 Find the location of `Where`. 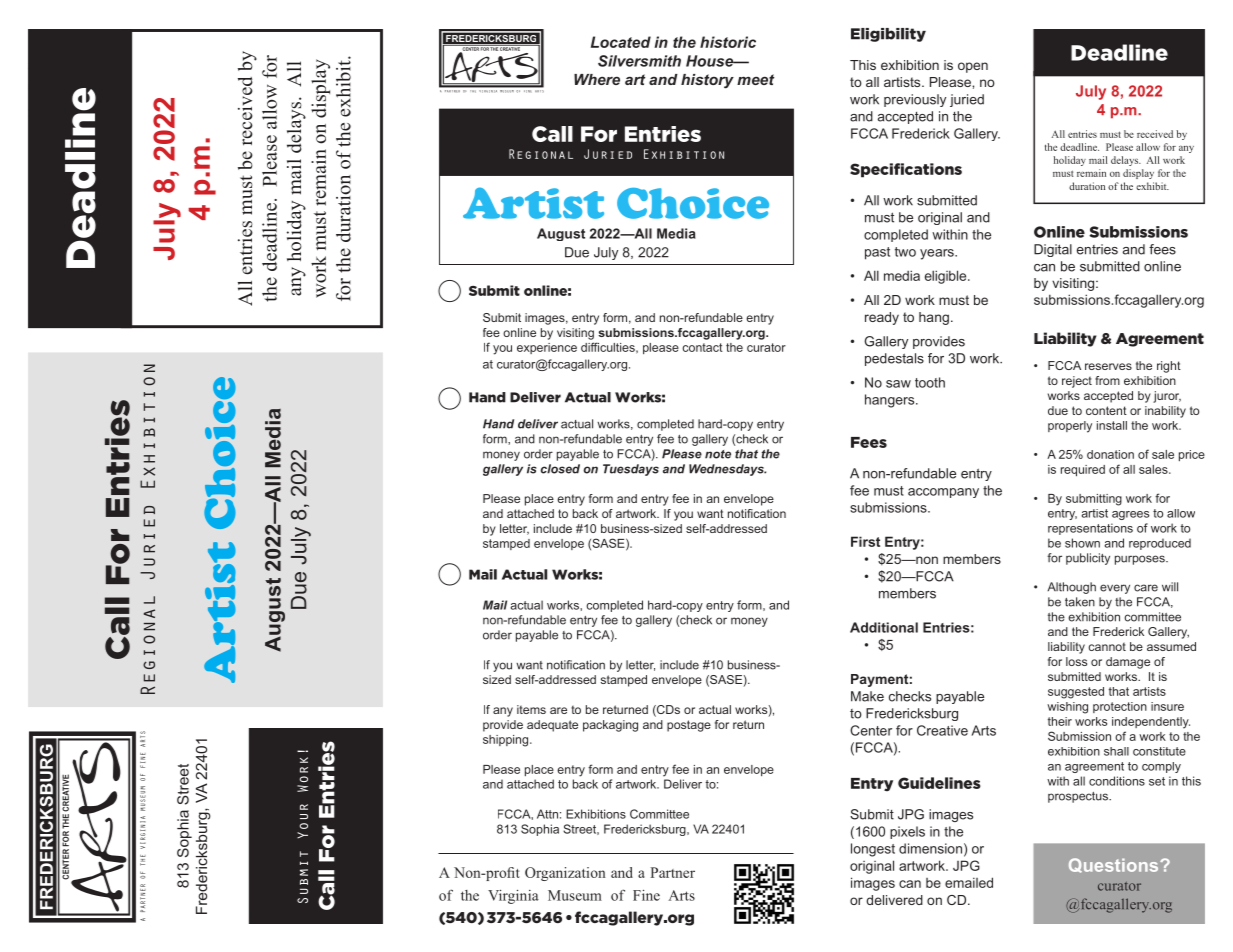

Where is located at coordinates (597, 79).
